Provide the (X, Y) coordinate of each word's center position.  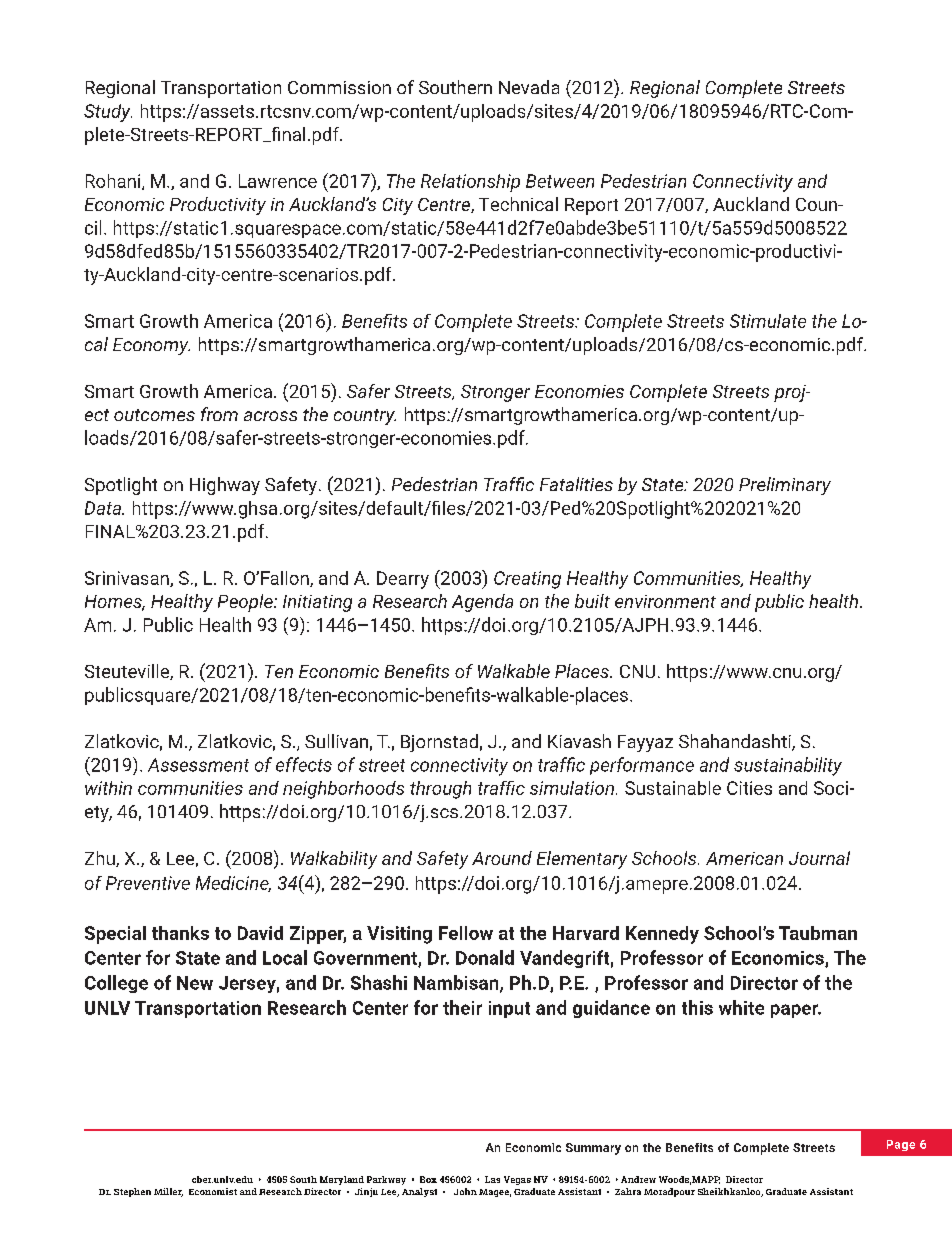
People (246, 603)
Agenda (482, 603)
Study (108, 113)
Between (560, 181)
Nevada (529, 87)
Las (492, 1179)
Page (901, 1145)
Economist (213, 1191)
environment (665, 601)
